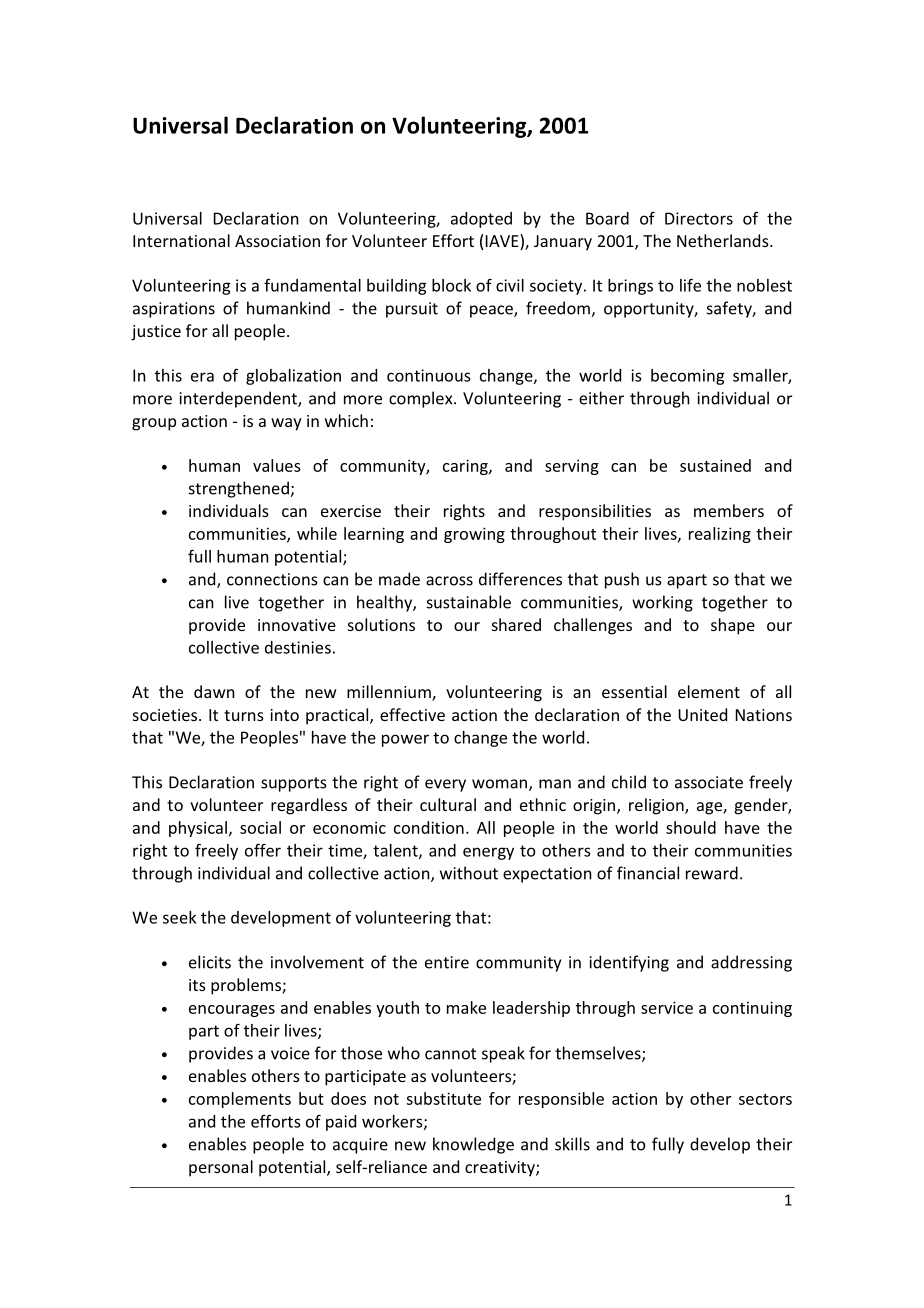  I want to click on growing, so click(474, 535).
